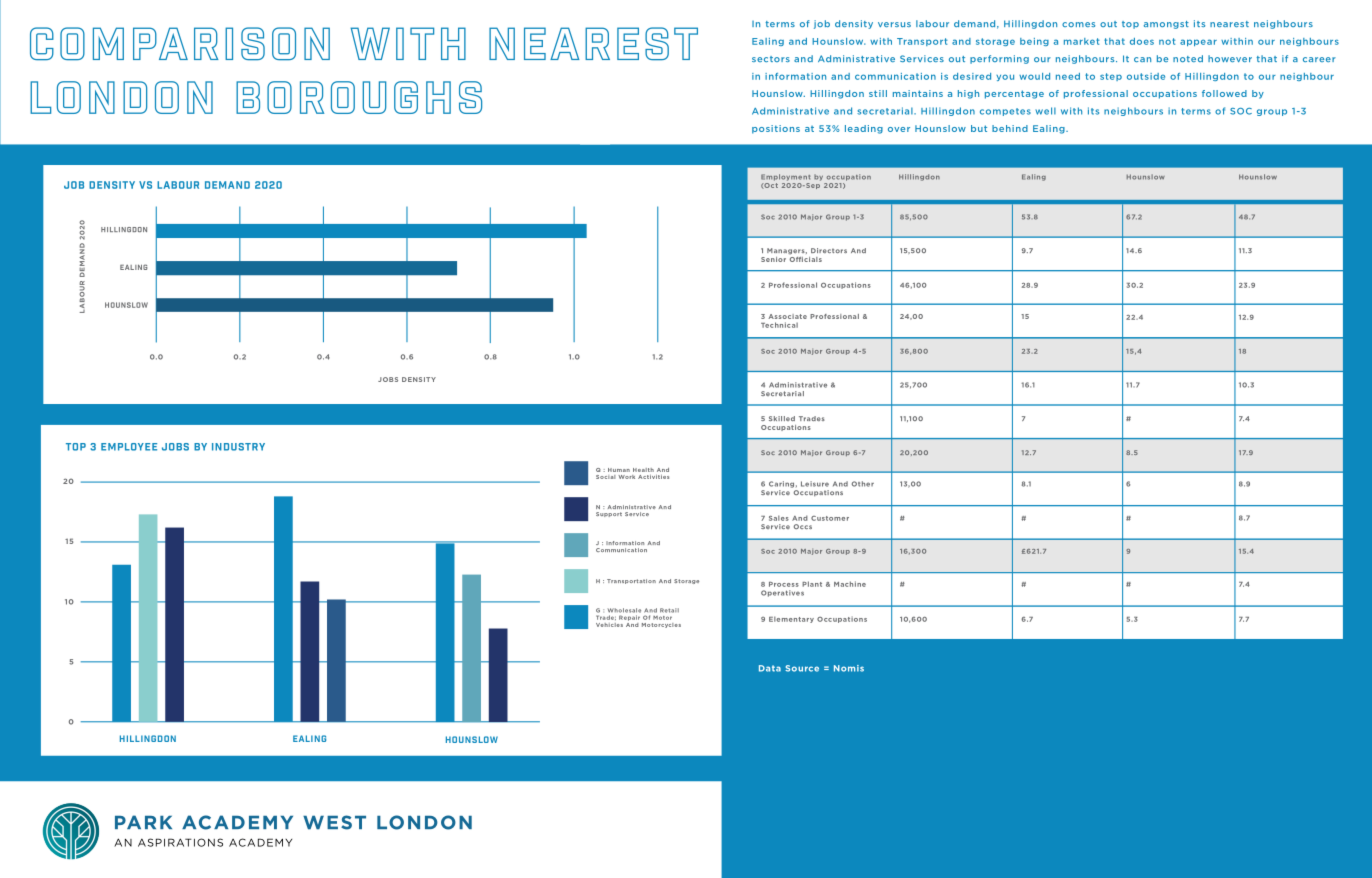 This page has height=878, width=1372. What do you see at coordinates (1198, 42) in the page?
I see `appear` at bounding box center [1198, 42].
